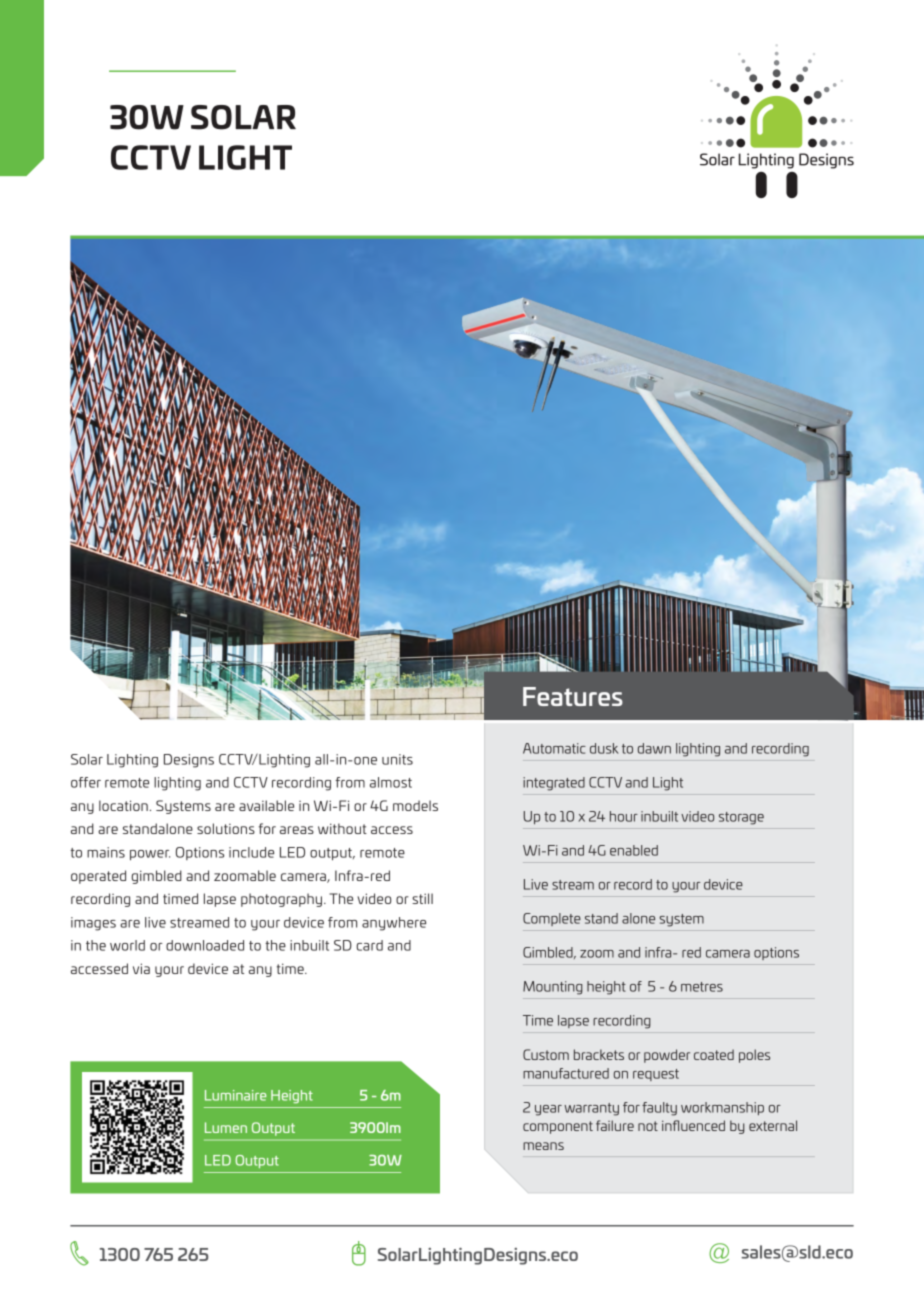 Image resolution: width=924 pixels, height=1308 pixels. Describe the element at coordinates (123, 805) in the document. I see `location` at that location.
